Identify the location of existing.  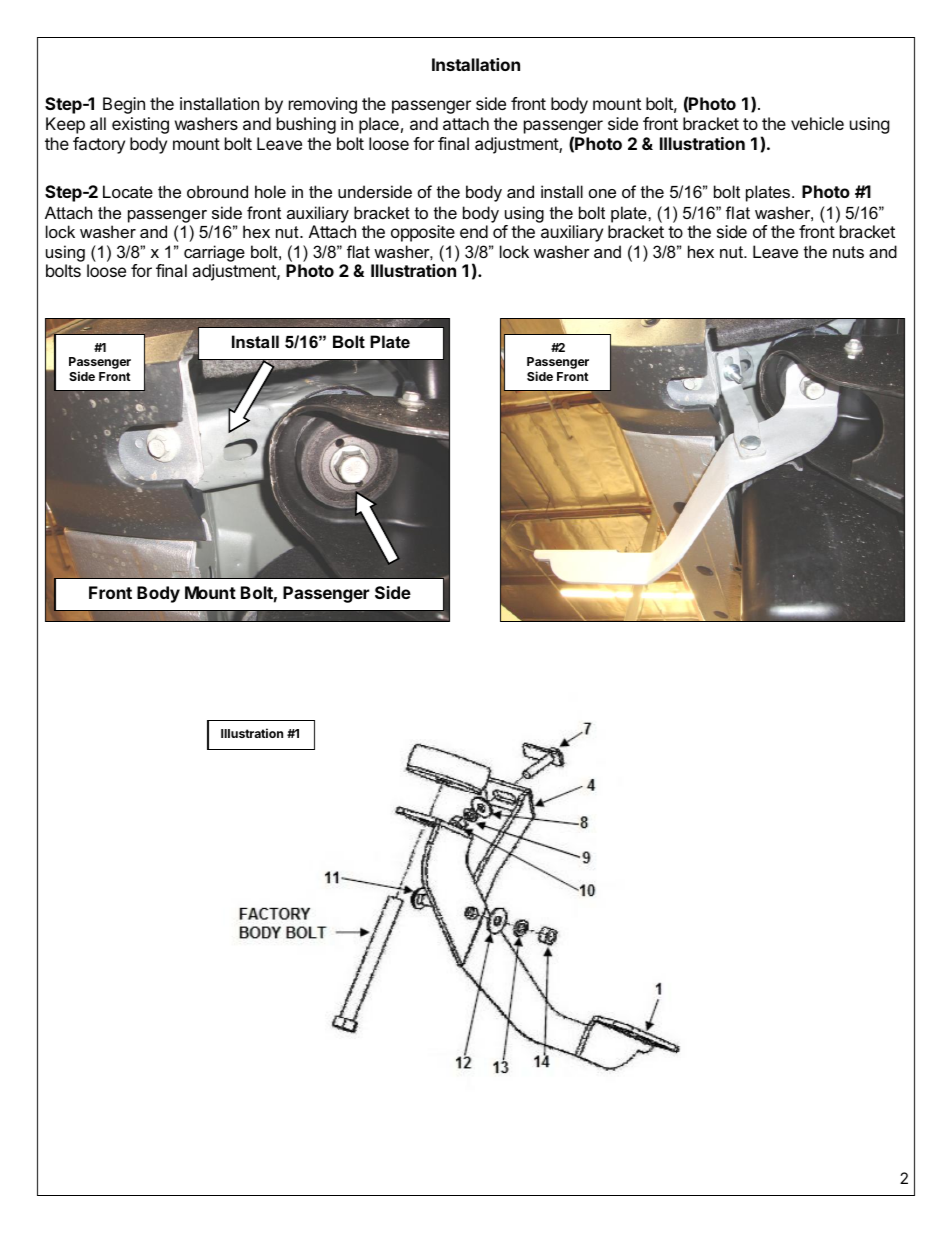
(140, 125).
